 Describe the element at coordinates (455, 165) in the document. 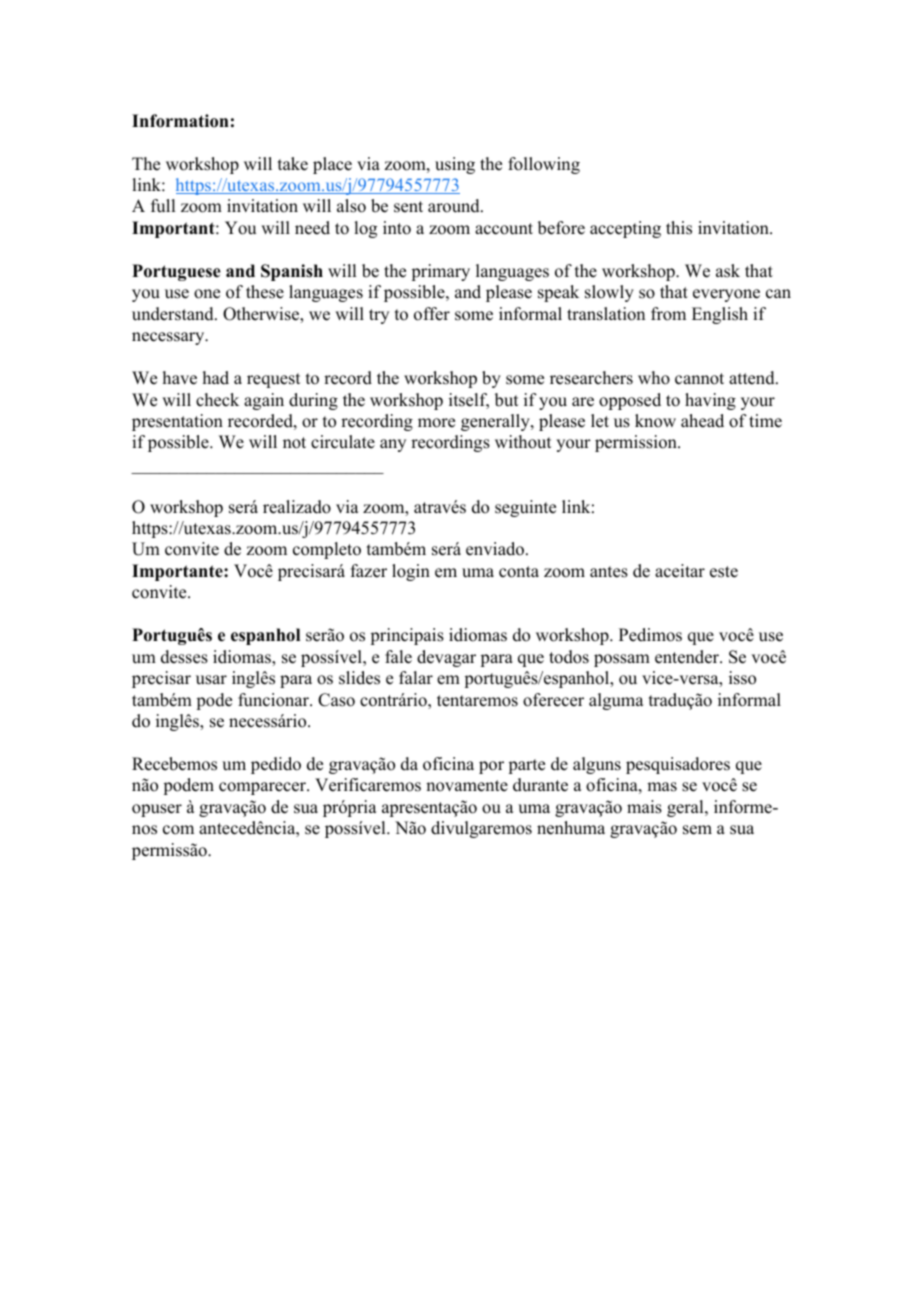

I see `using` at that location.
